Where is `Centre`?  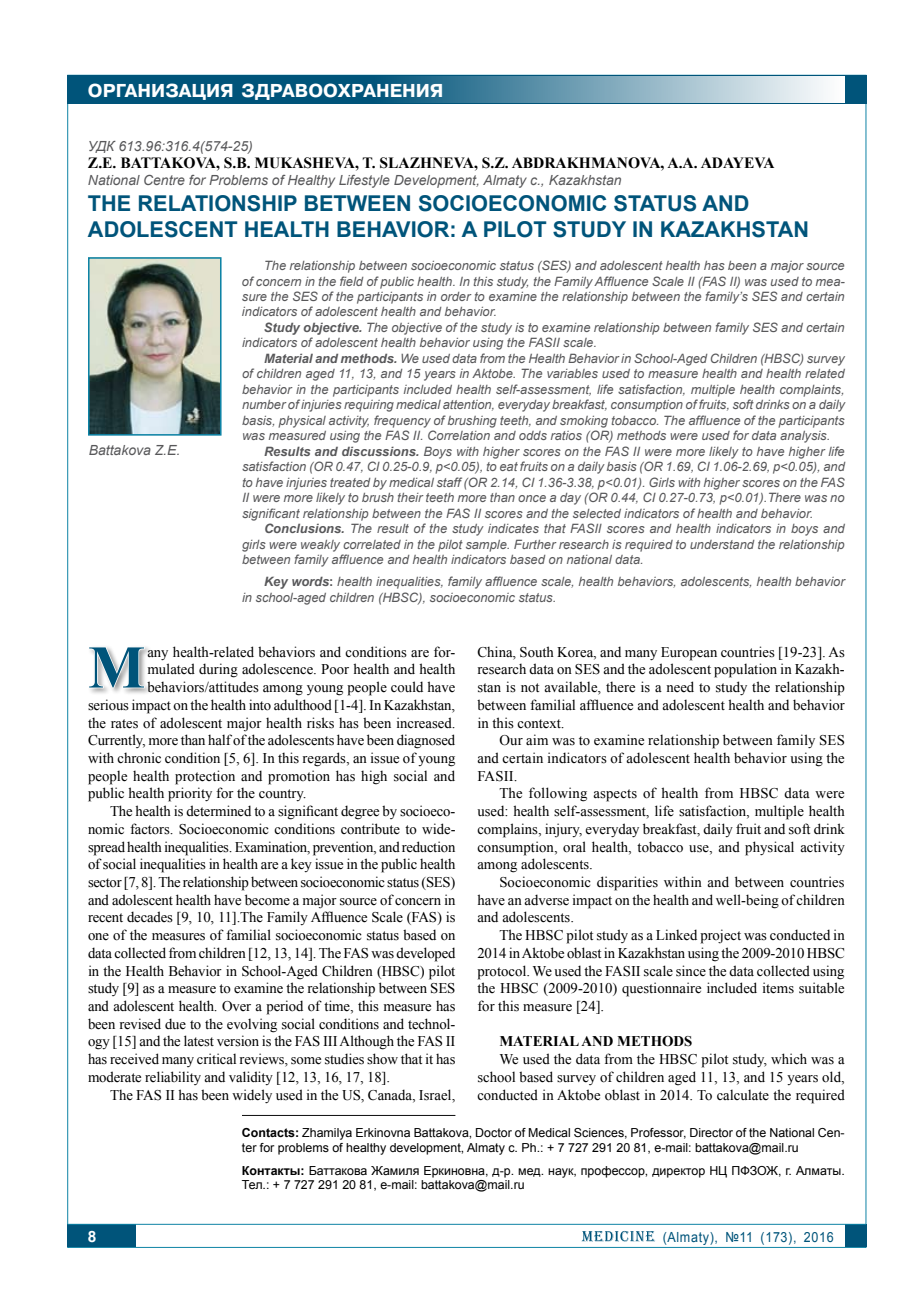
Centre is located at coordinates (164, 180).
